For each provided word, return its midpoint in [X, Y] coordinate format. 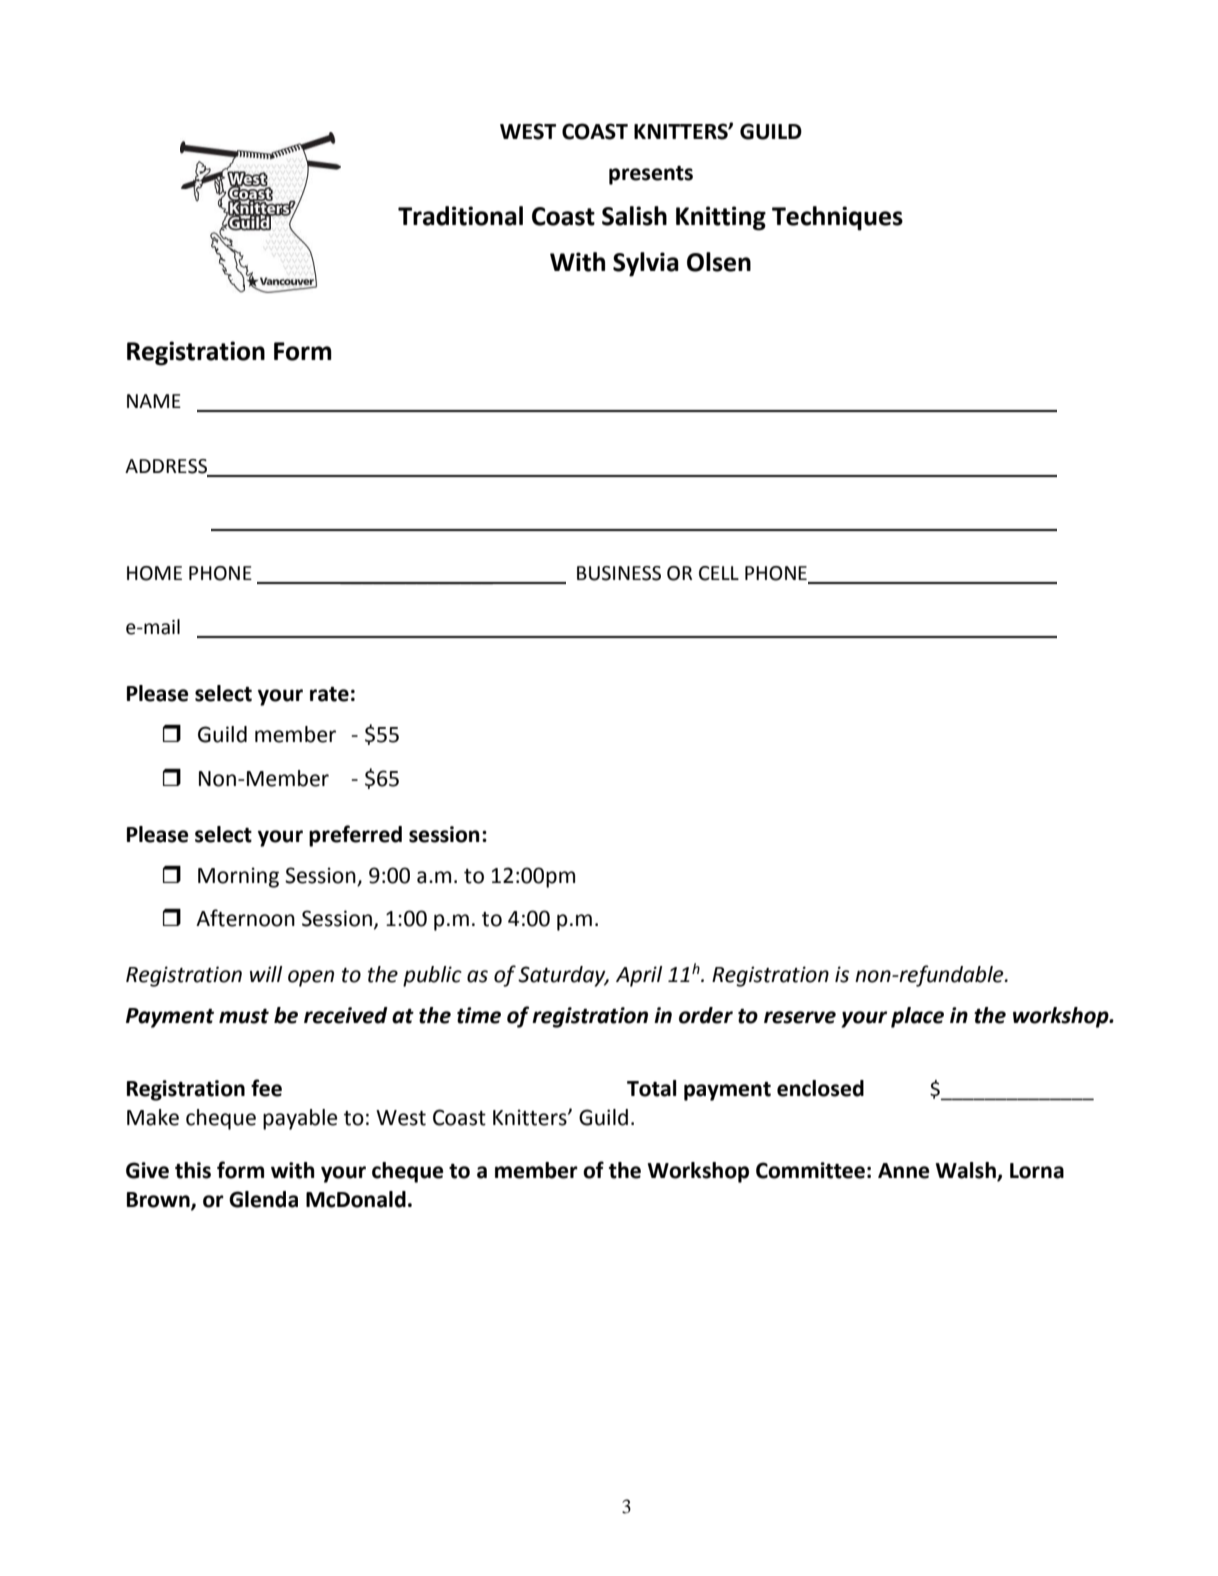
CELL [719, 573]
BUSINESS [619, 573]
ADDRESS [167, 467]
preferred [355, 836]
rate [329, 694]
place [917, 1017]
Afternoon [245, 918]
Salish [634, 216]
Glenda [263, 1199]
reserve [800, 1017]
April [639, 976]
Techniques [837, 218]
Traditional [460, 216]
